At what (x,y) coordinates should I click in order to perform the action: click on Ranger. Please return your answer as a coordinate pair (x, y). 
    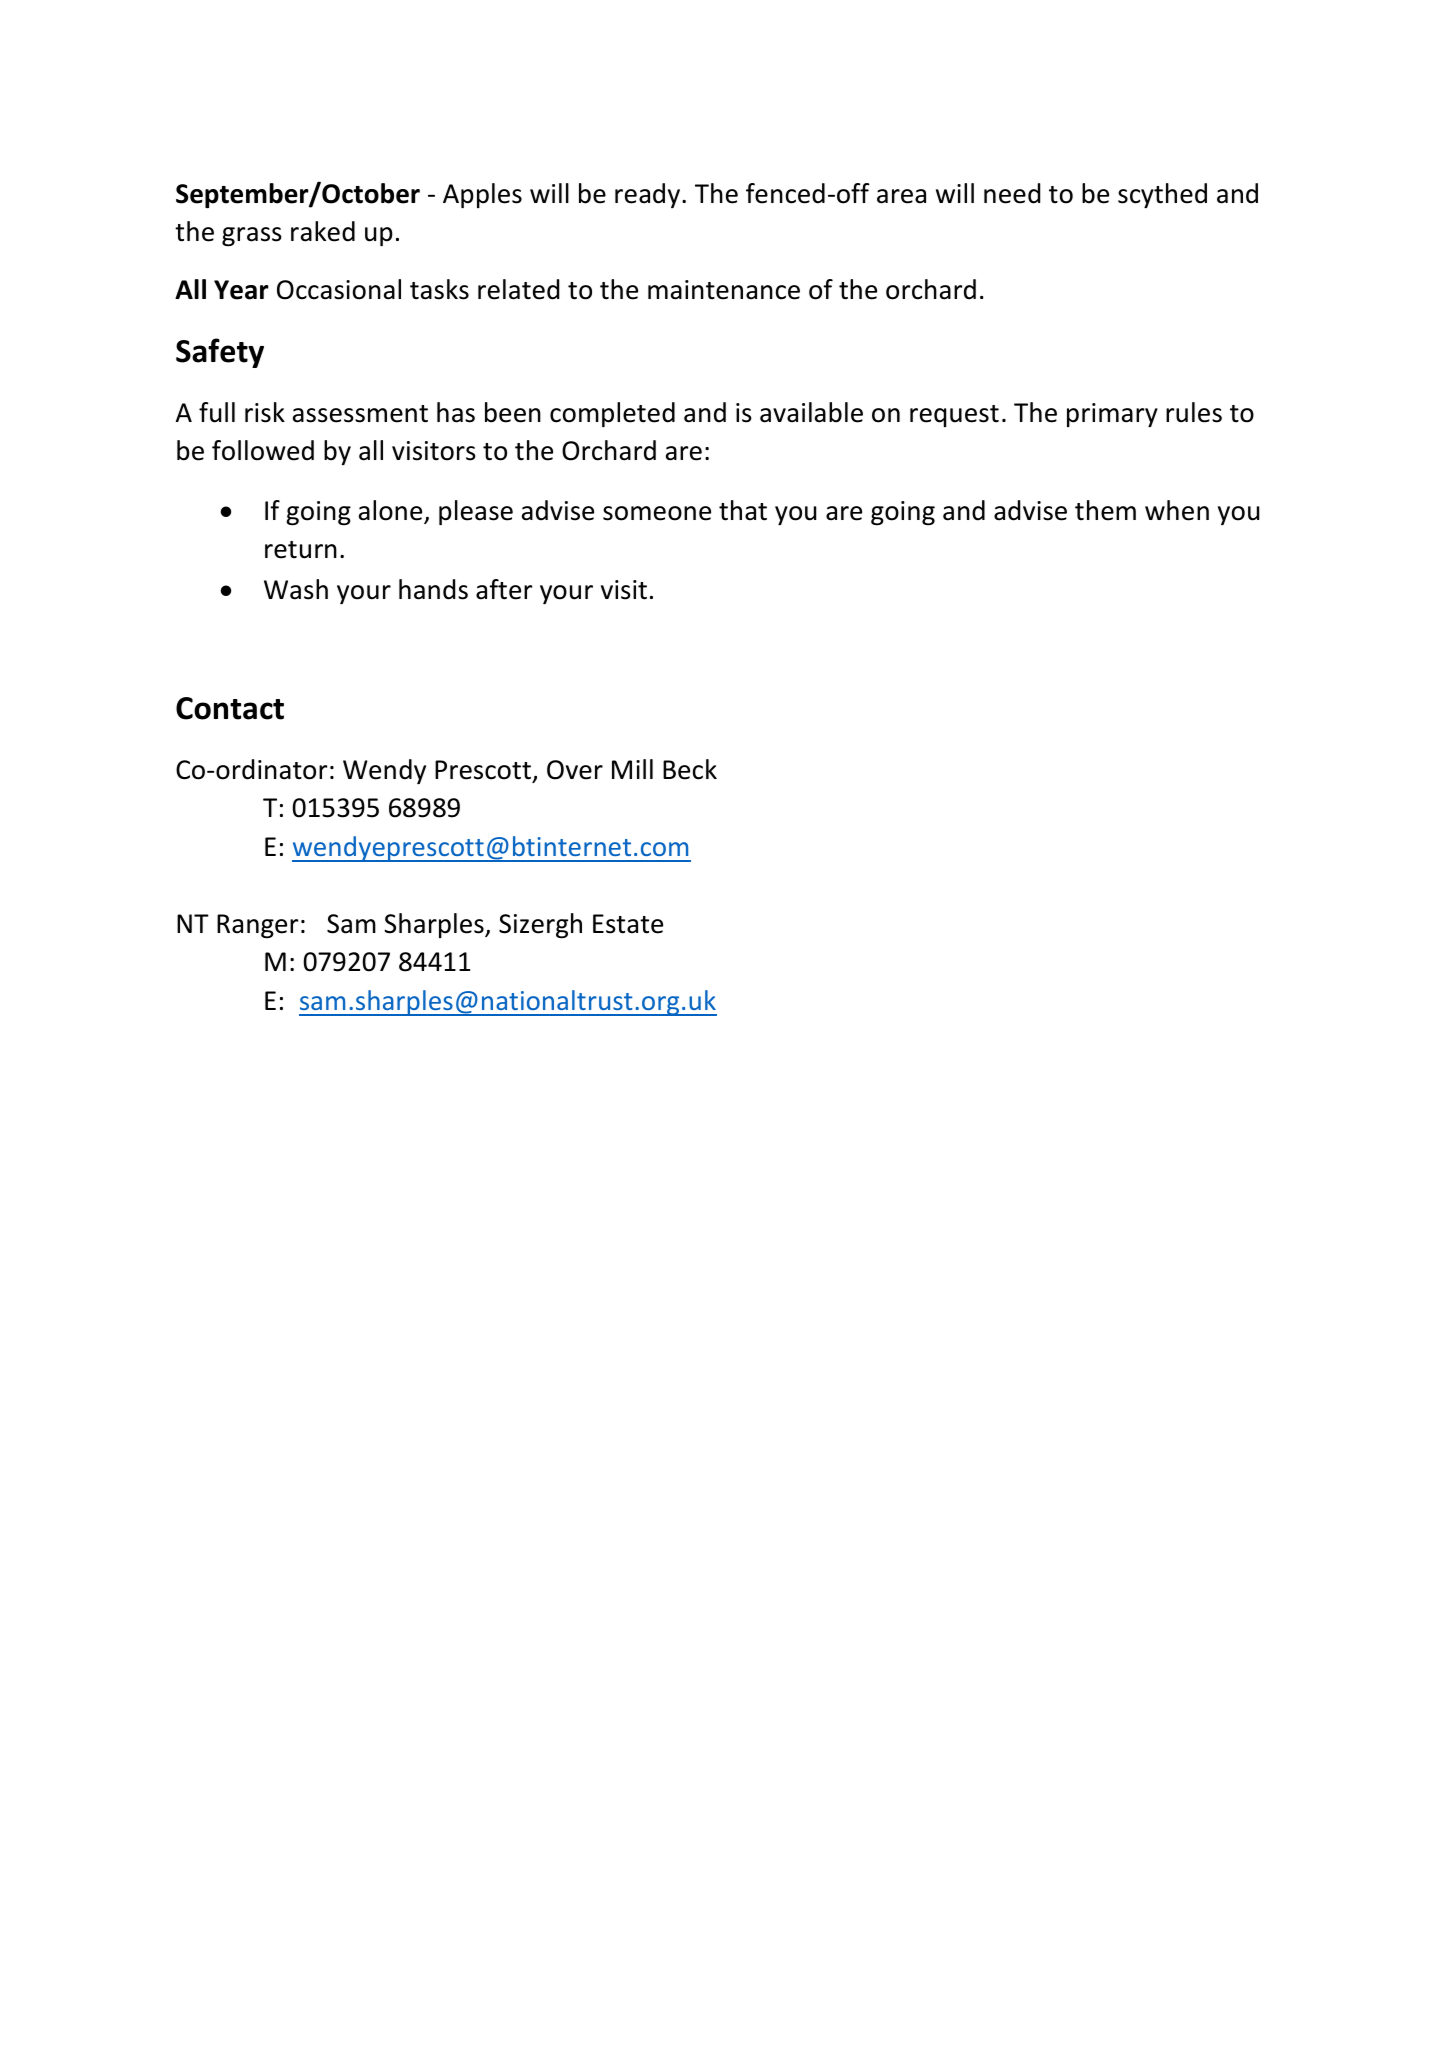
    Looking at the image, I should click on (257, 926).
